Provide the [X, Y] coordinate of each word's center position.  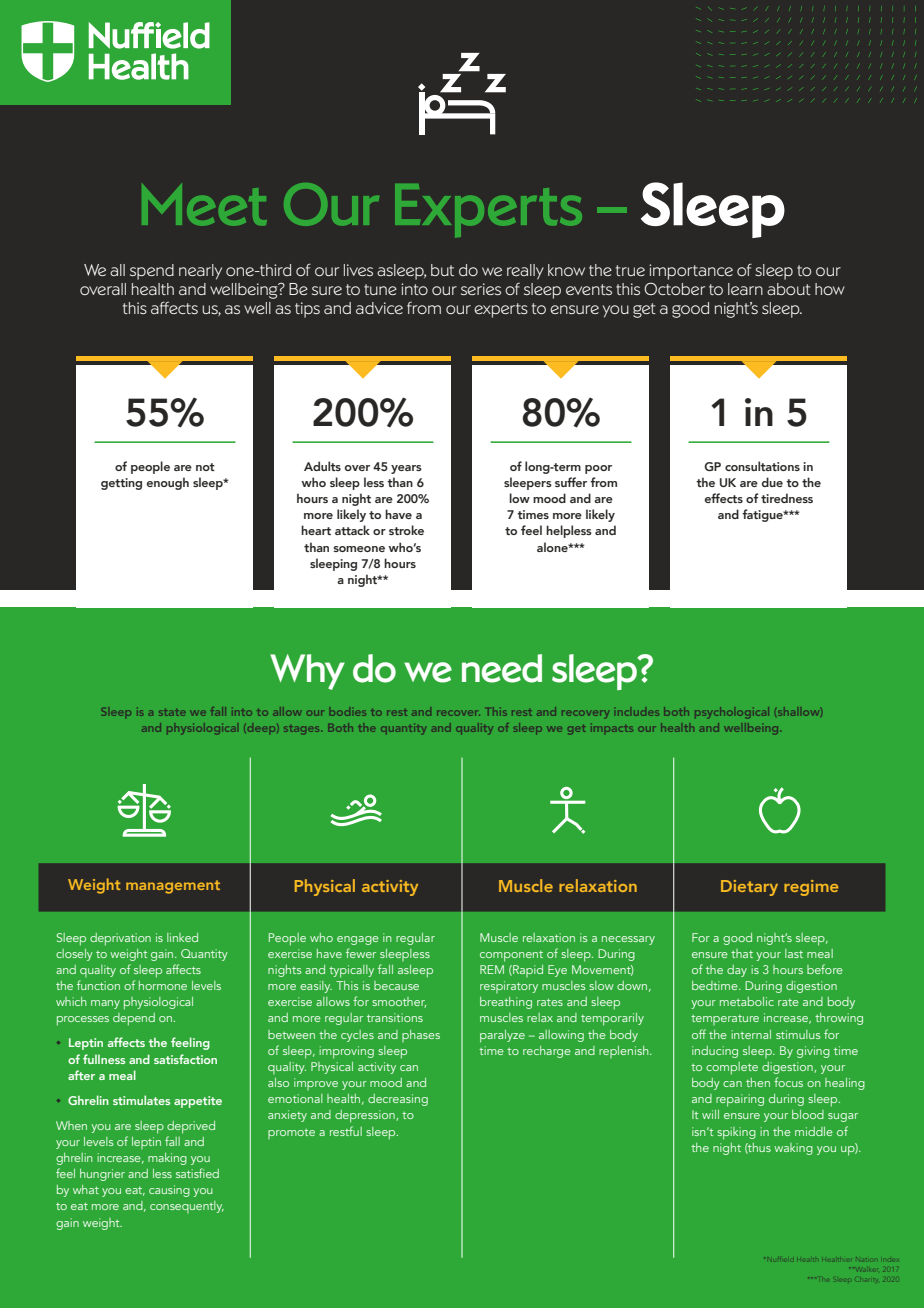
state [171, 713]
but [442, 270]
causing [169, 1191]
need [502, 668]
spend [152, 272]
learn [745, 289]
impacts [613, 729]
